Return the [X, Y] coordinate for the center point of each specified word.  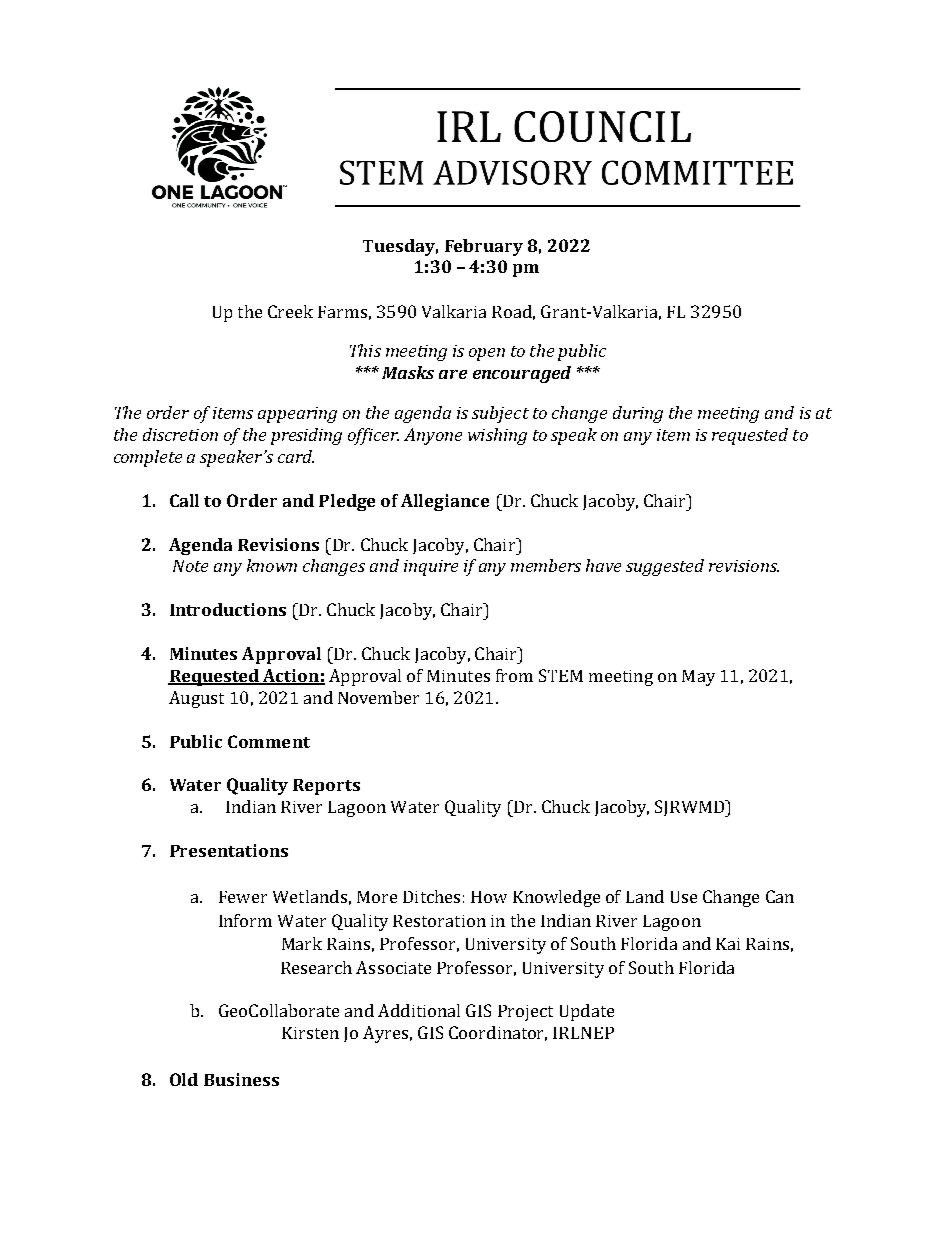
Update [587, 1012]
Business [241, 1079]
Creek [290, 311]
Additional [419, 1010]
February [484, 247]
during [638, 414]
